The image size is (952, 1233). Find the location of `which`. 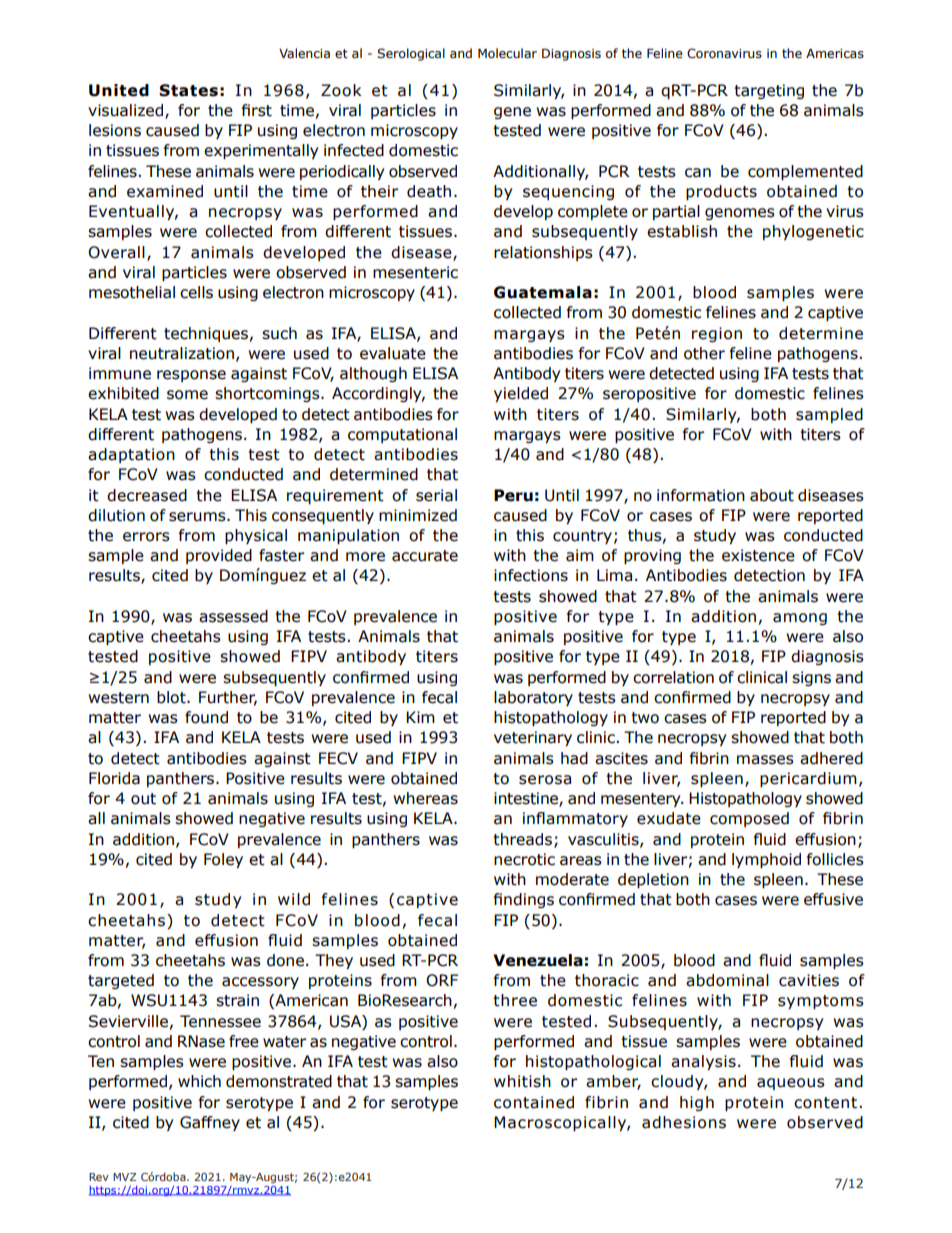

which is located at coordinates (199, 1081).
